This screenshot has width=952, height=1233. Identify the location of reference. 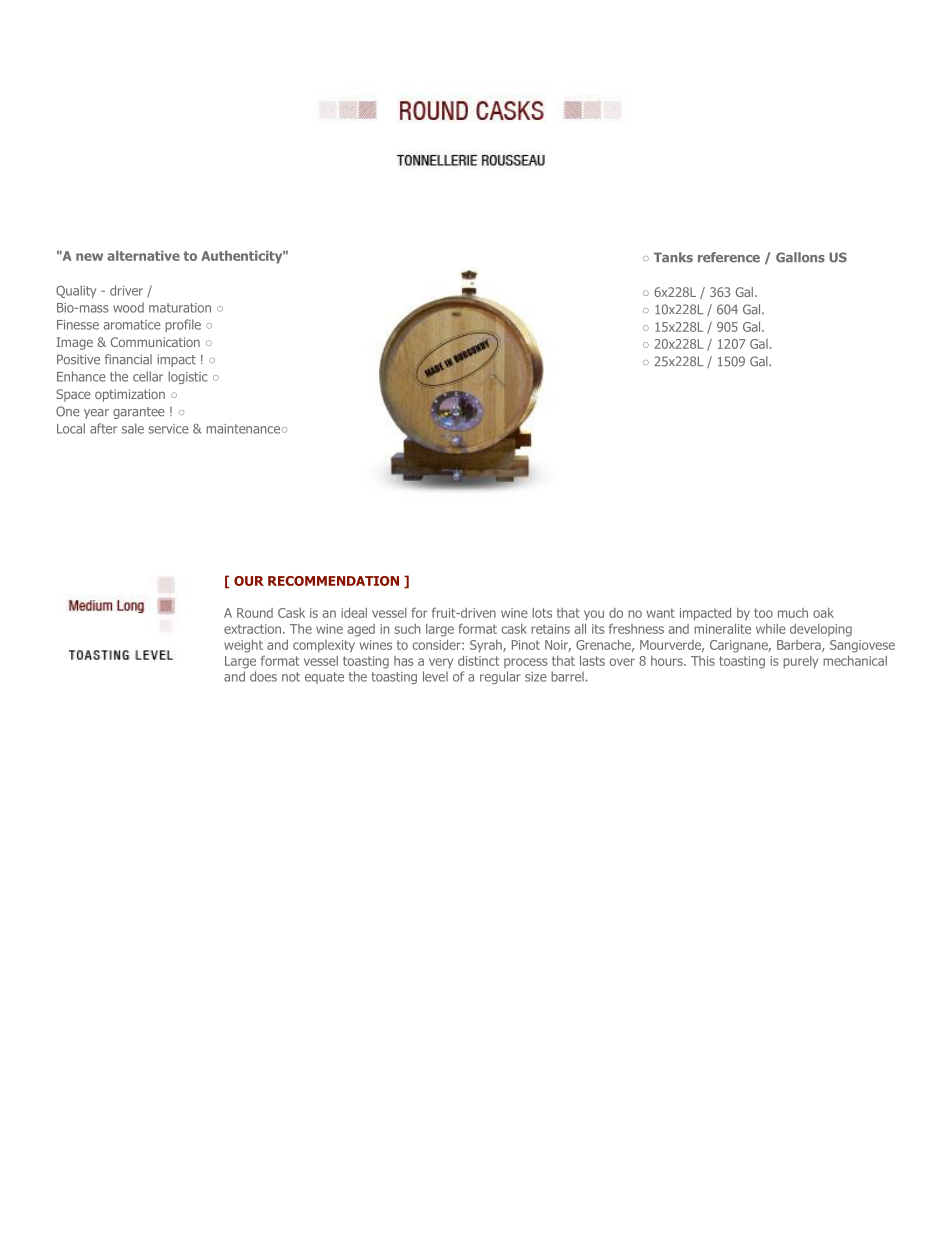
(729, 257).
